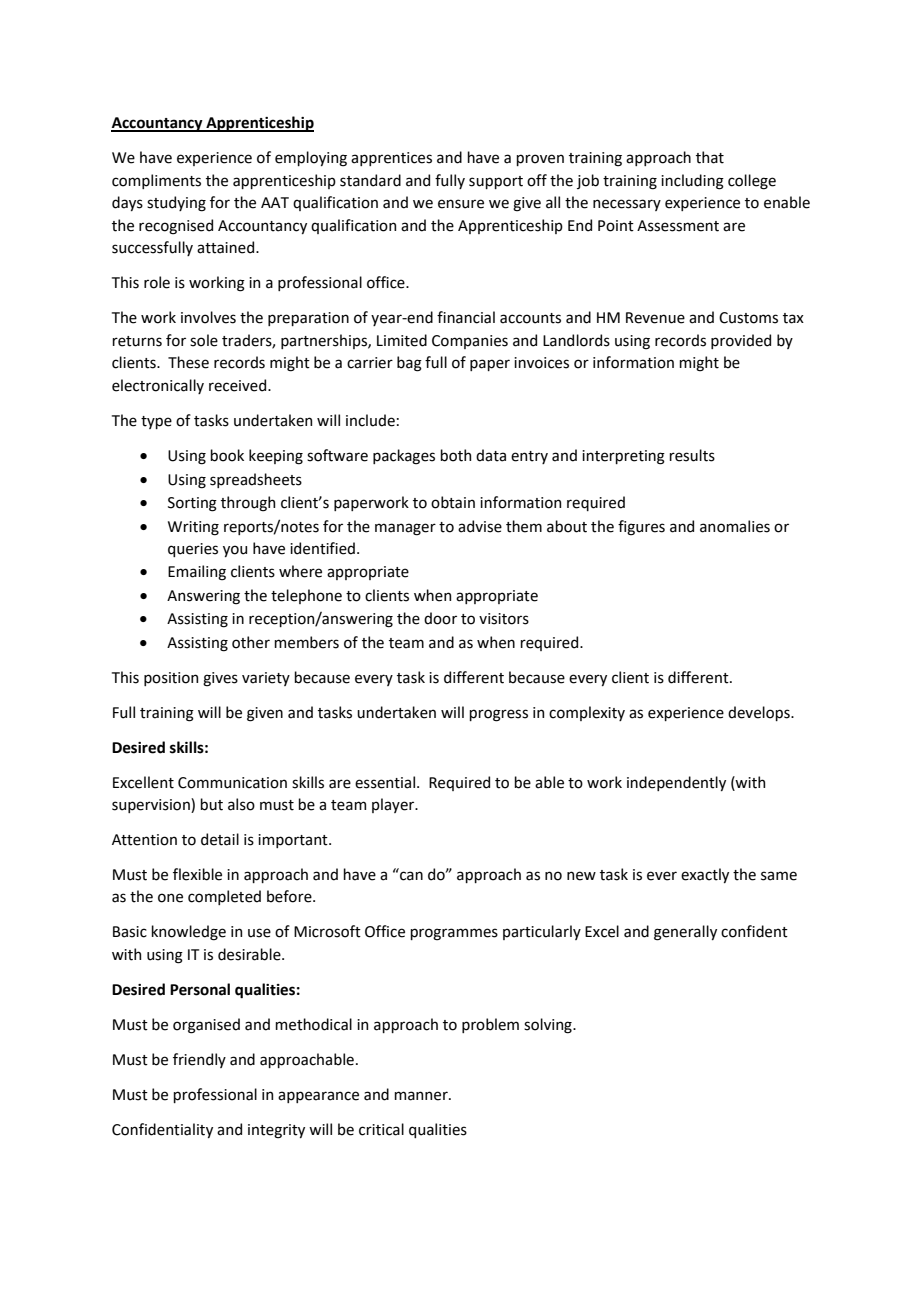  What do you see at coordinates (549, 1026) in the screenshot?
I see `solving` at bounding box center [549, 1026].
